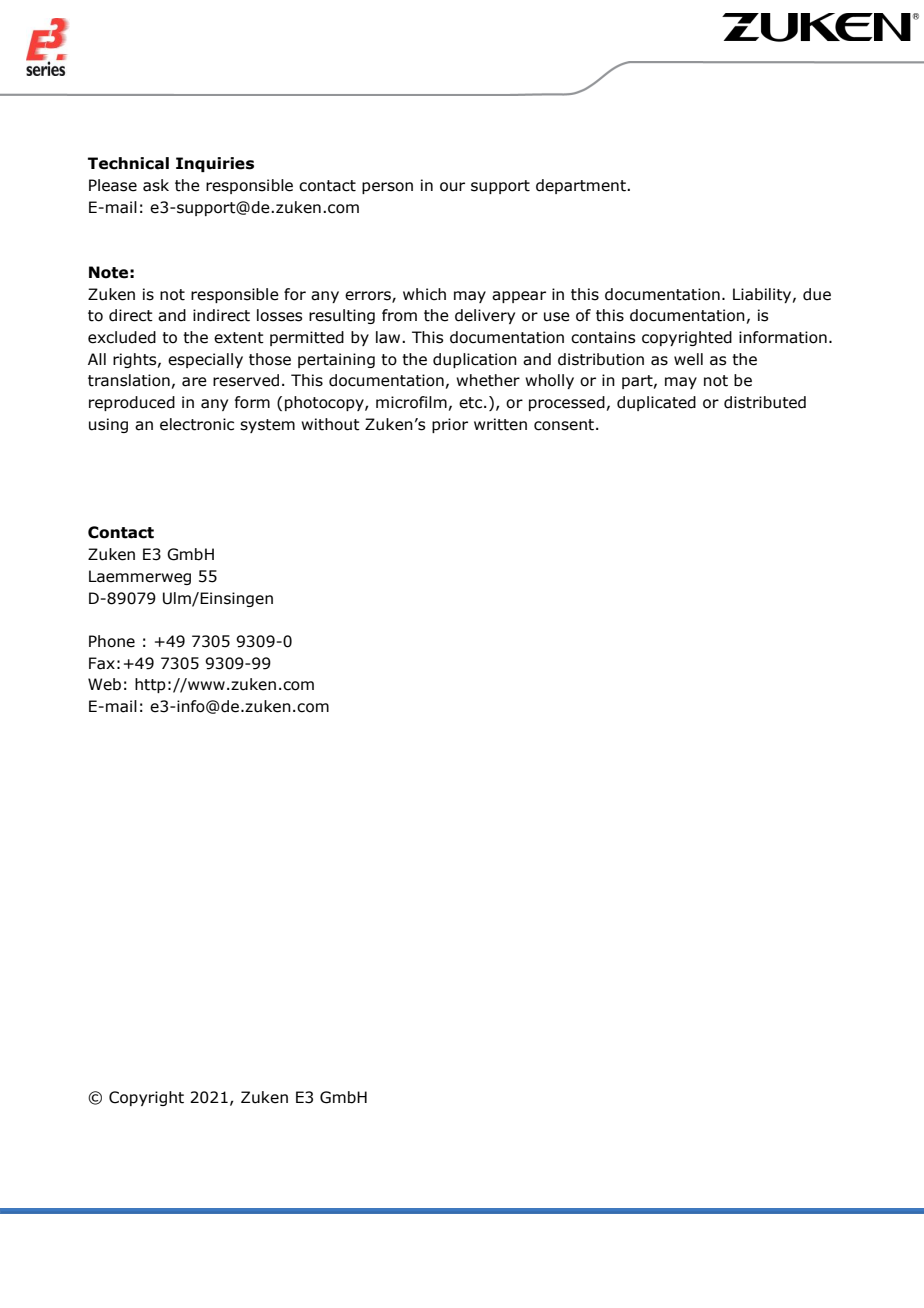 This image has height=1308, width=924. I want to click on Web, so click(104, 684).
